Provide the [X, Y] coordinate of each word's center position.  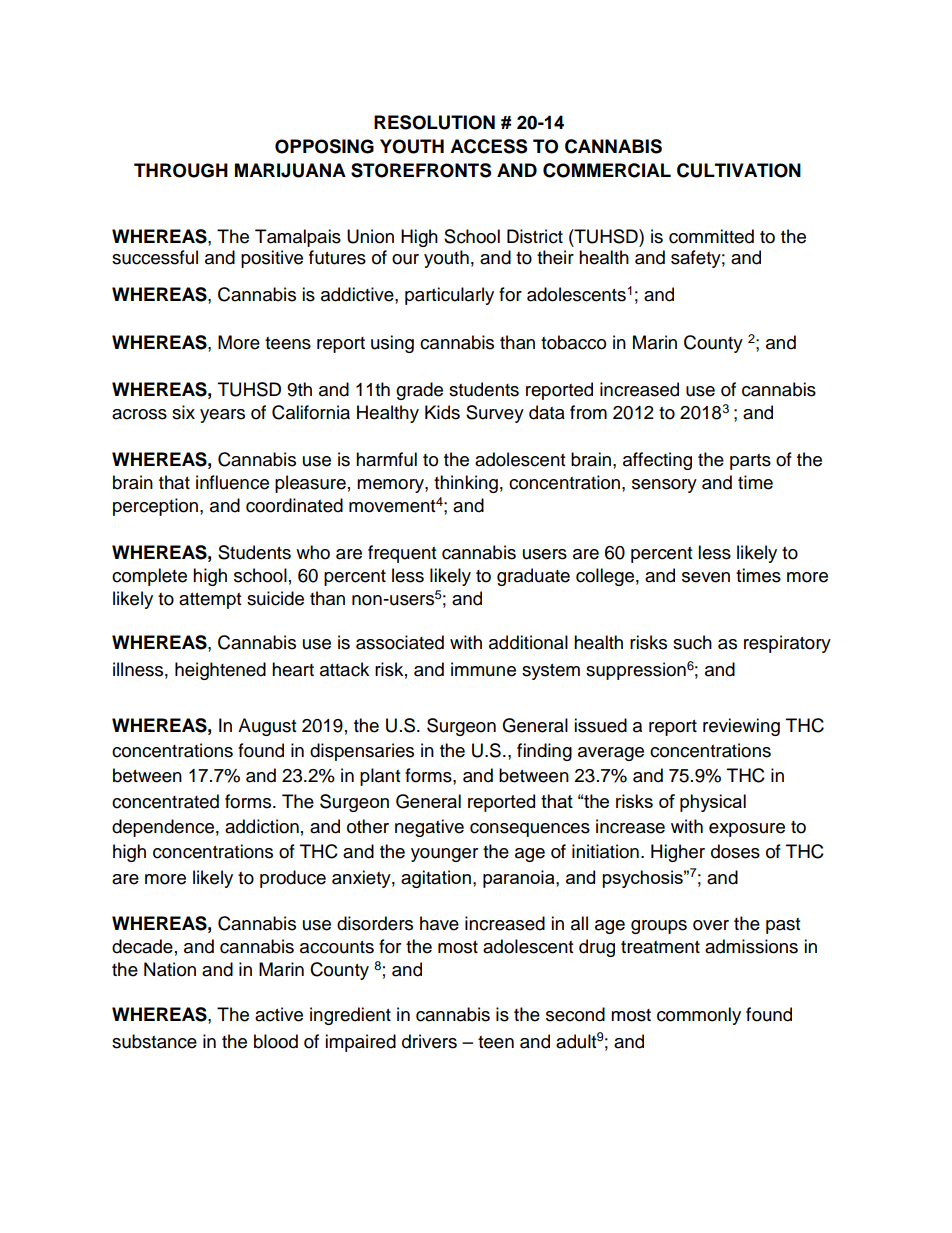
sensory [664, 486]
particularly [449, 296]
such [692, 642]
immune [483, 669]
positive [272, 259]
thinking [466, 484]
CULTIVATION [739, 170]
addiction [262, 826]
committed [711, 236]
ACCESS [488, 146]
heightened [220, 671]
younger [444, 855]
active [279, 1014]
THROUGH [181, 170]
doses [735, 851]
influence [232, 482]
